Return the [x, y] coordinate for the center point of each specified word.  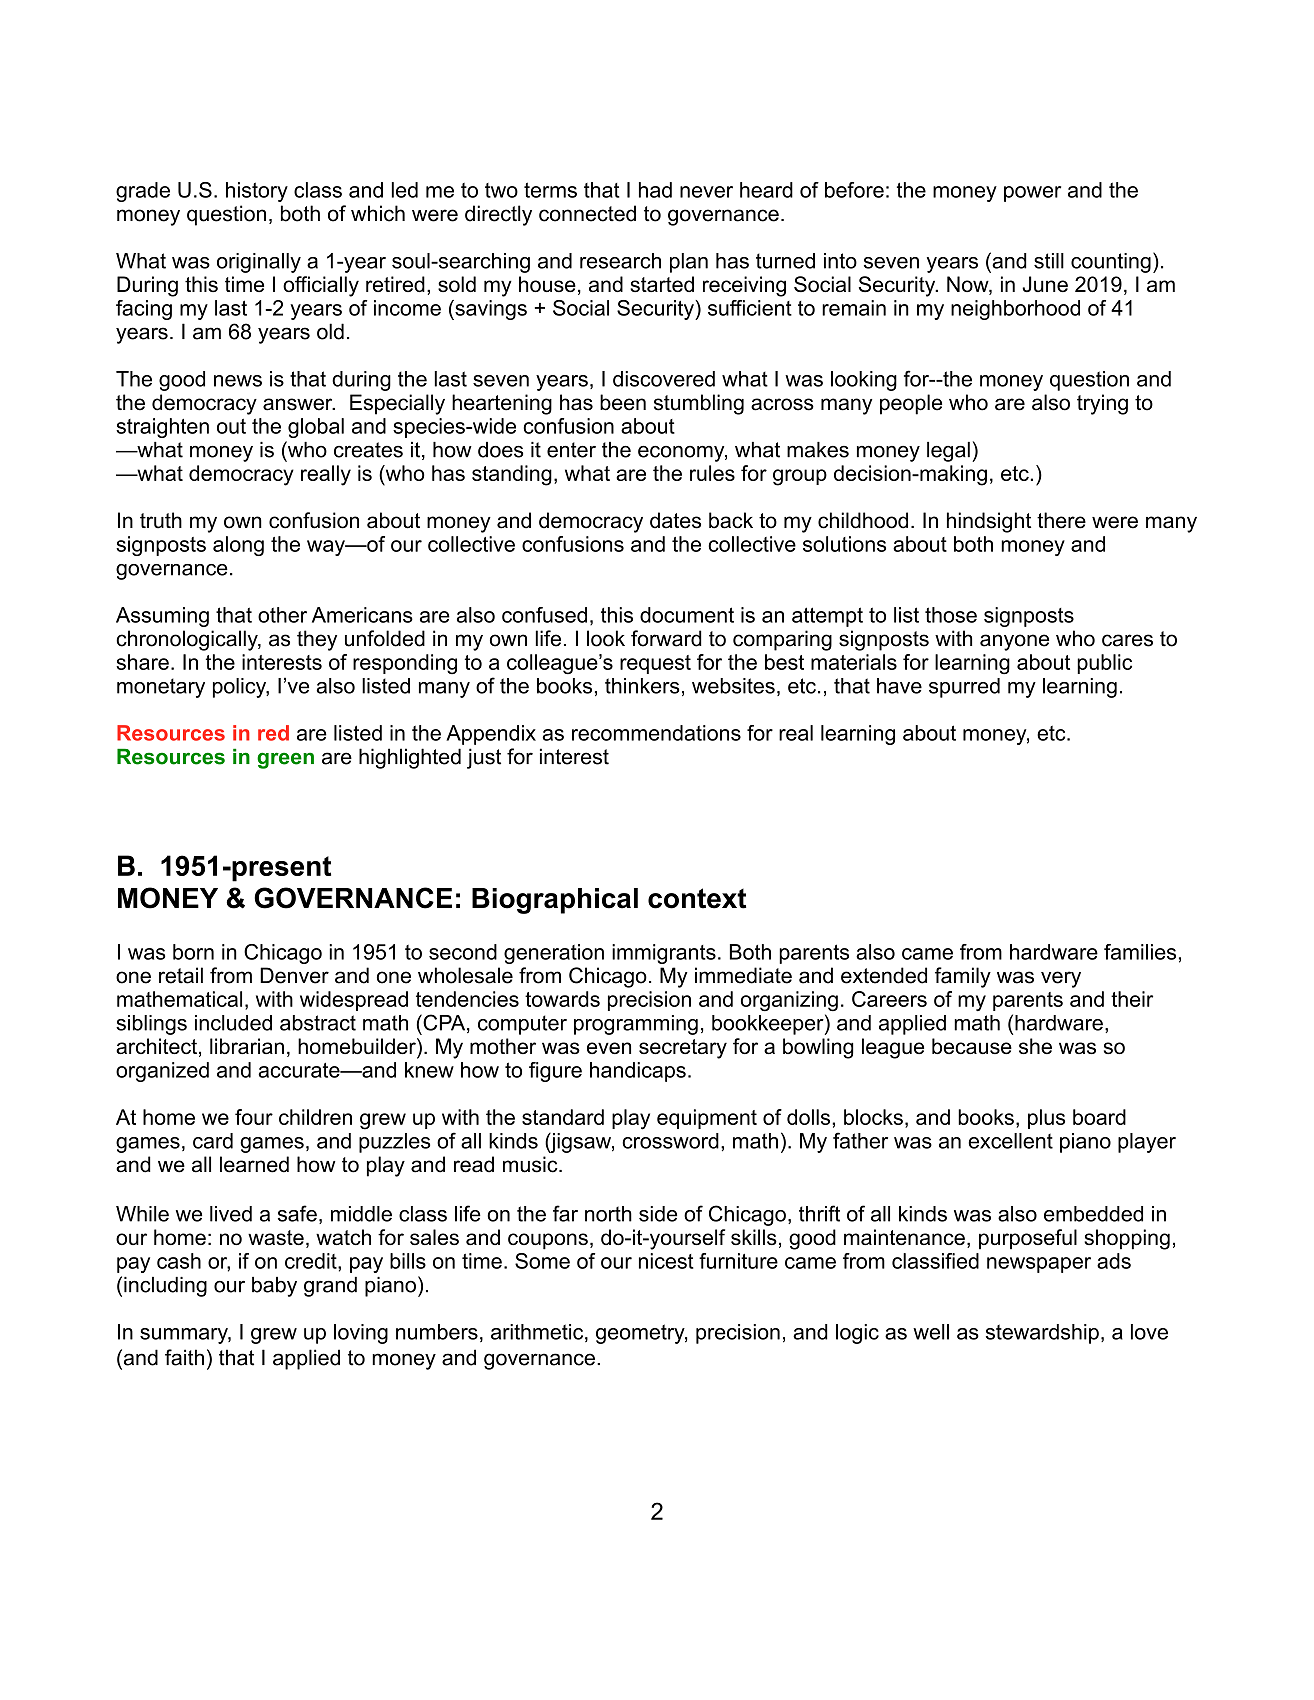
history [257, 192]
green [285, 760]
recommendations [656, 733]
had [655, 190]
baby [274, 1287]
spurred [964, 688]
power [1032, 194]
